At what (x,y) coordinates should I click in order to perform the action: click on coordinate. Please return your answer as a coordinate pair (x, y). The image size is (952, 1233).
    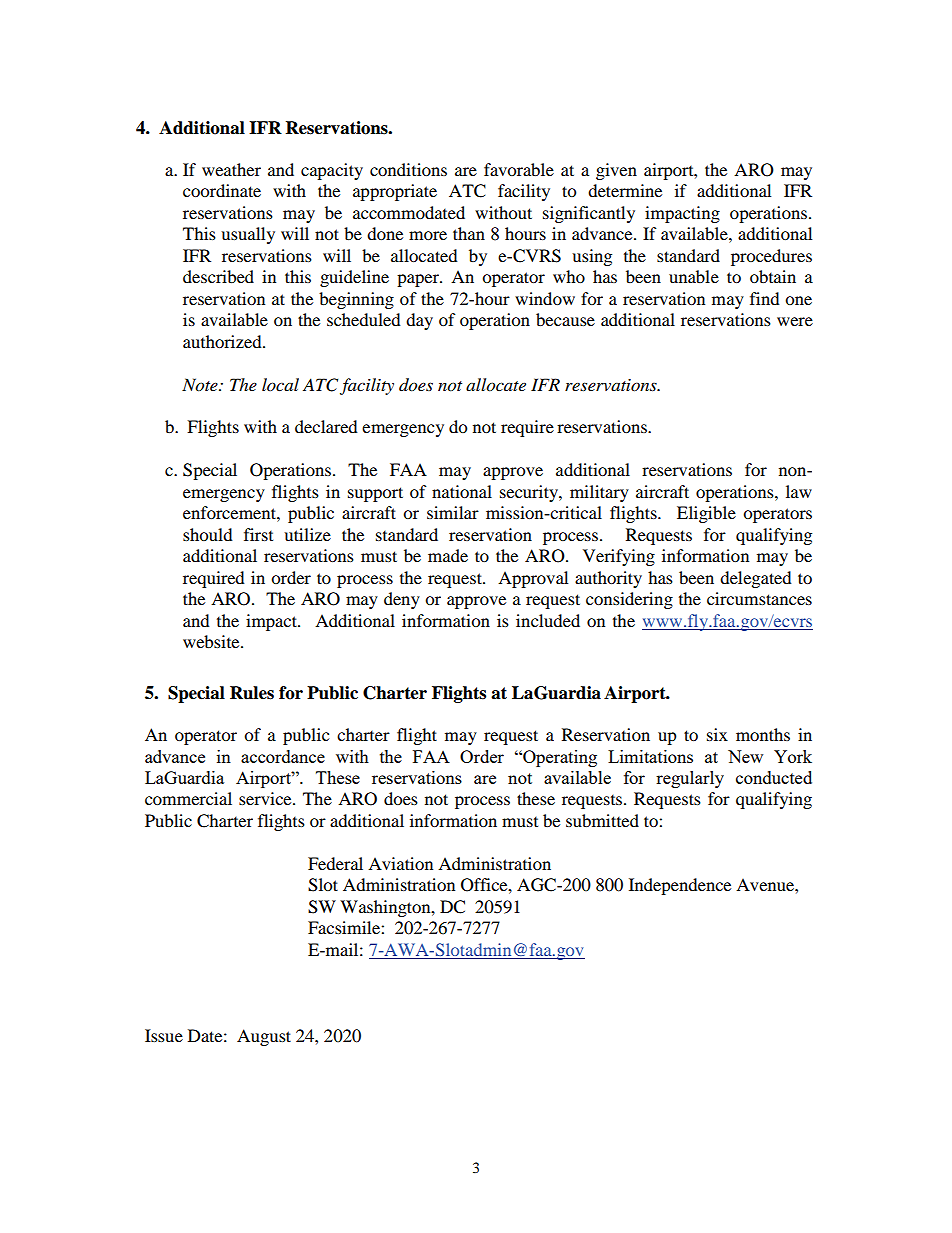
    Looking at the image, I should click on (222, 190).
